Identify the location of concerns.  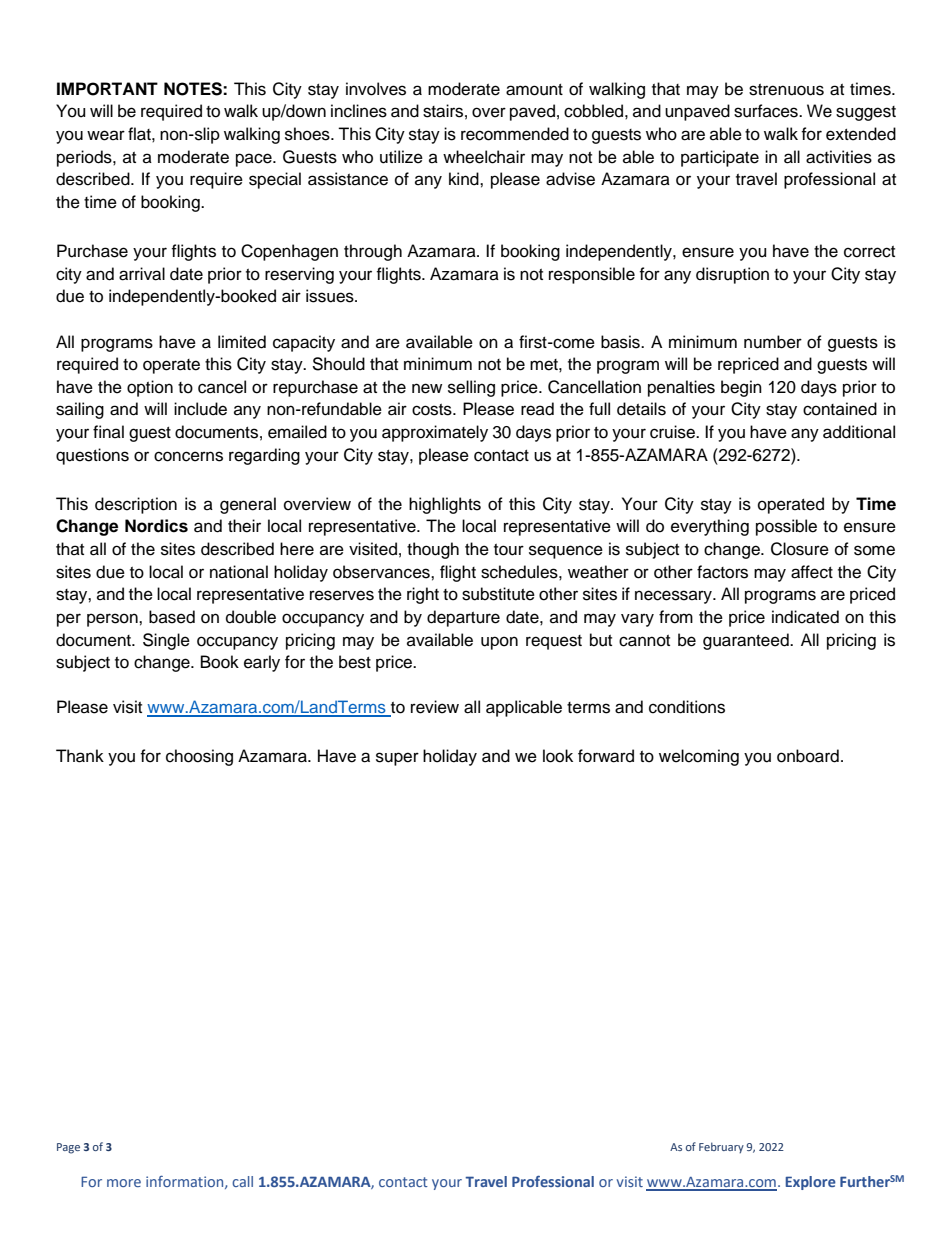
(188, 456).
